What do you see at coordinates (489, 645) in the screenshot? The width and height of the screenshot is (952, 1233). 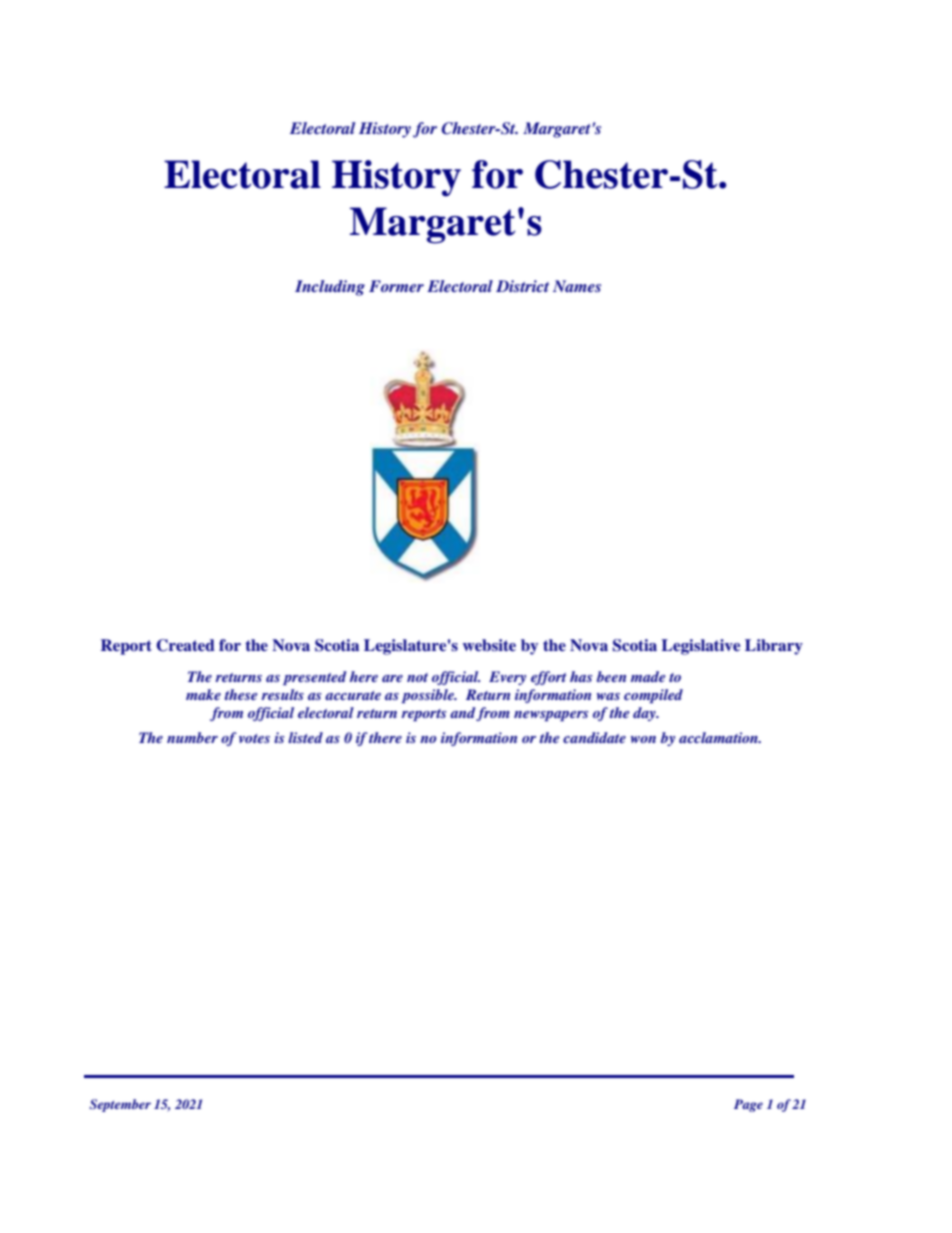 I see `website` at bounding box center [489, 645].
